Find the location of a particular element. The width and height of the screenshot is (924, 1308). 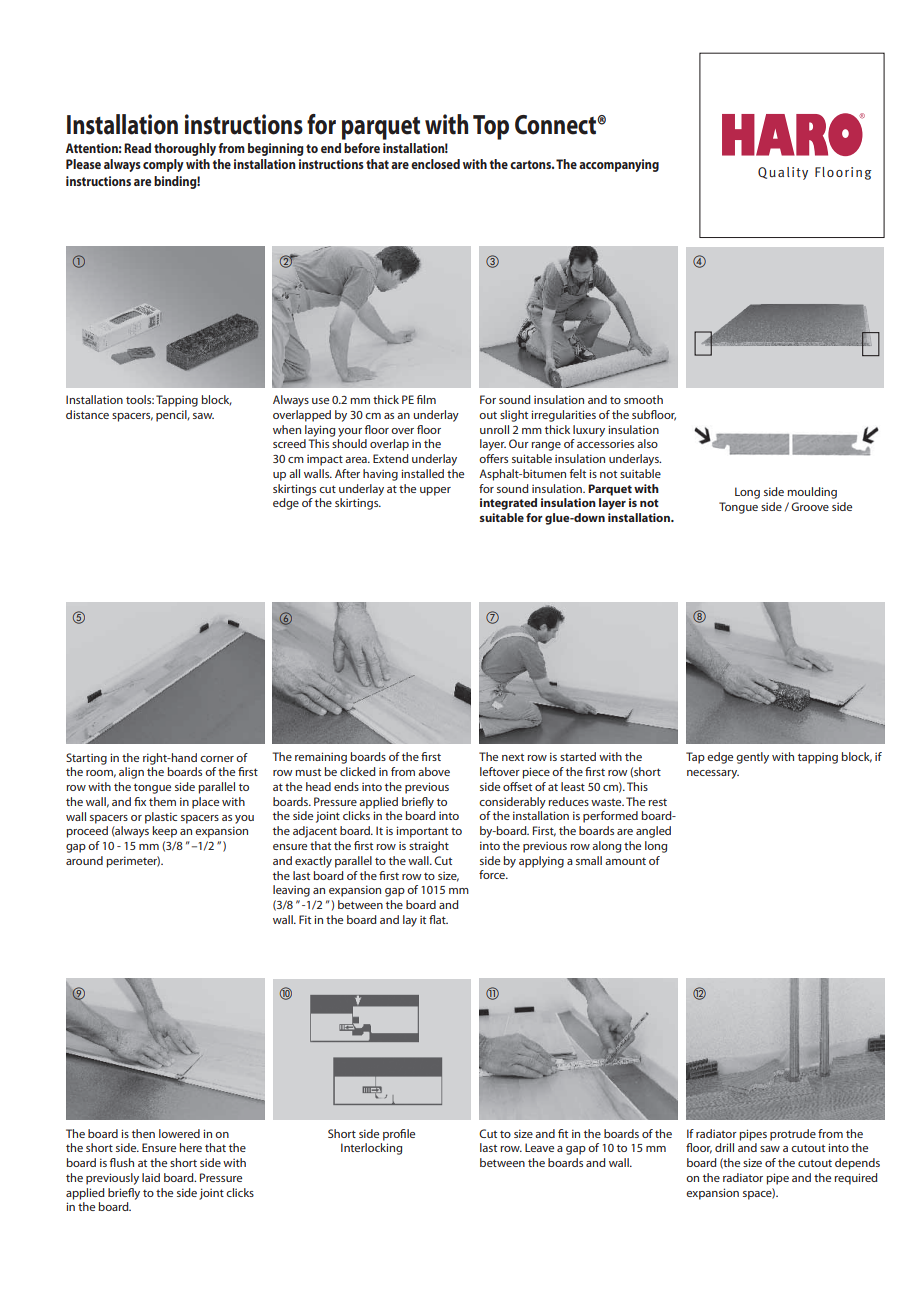

corner is located at coordinates (217, 759).
